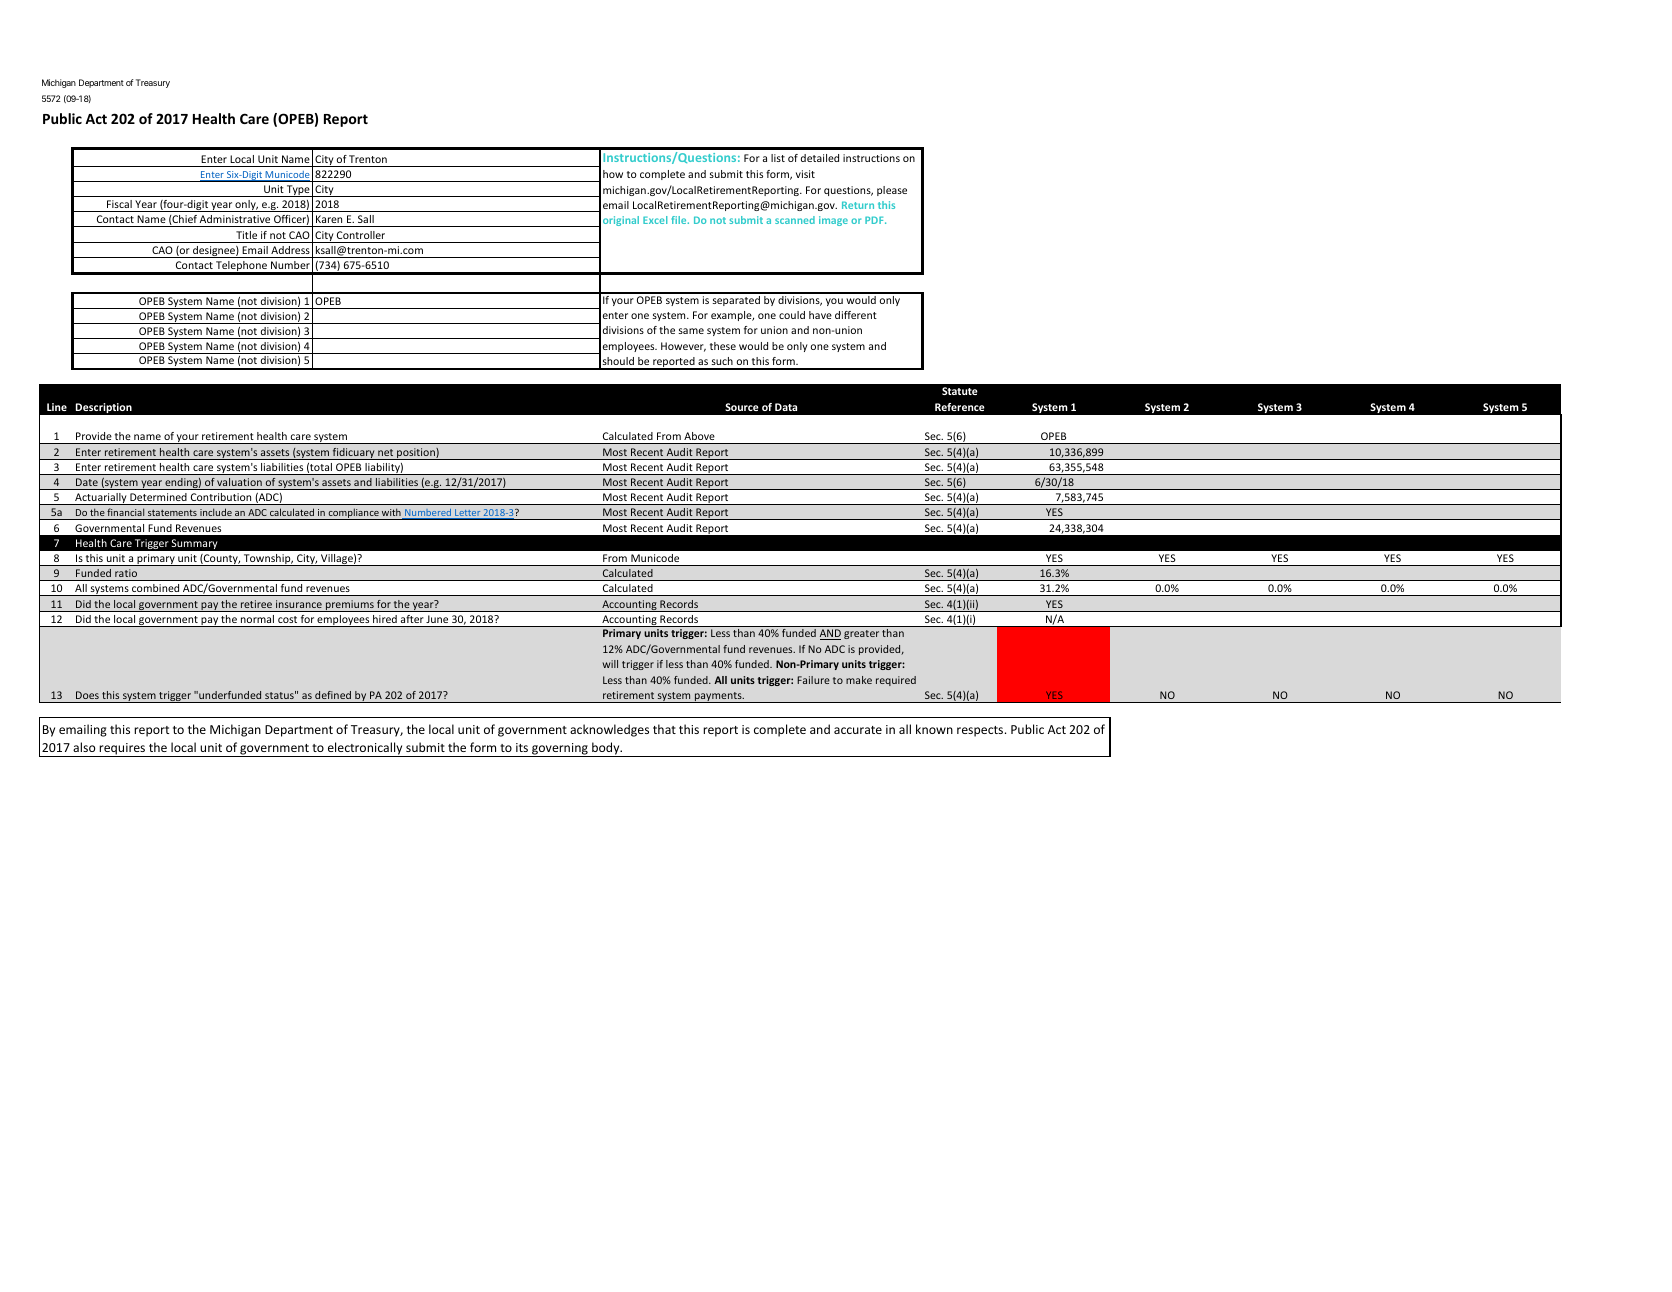  Describe the element at coordinates (691, 331) in the document. I see `same` at that location.
